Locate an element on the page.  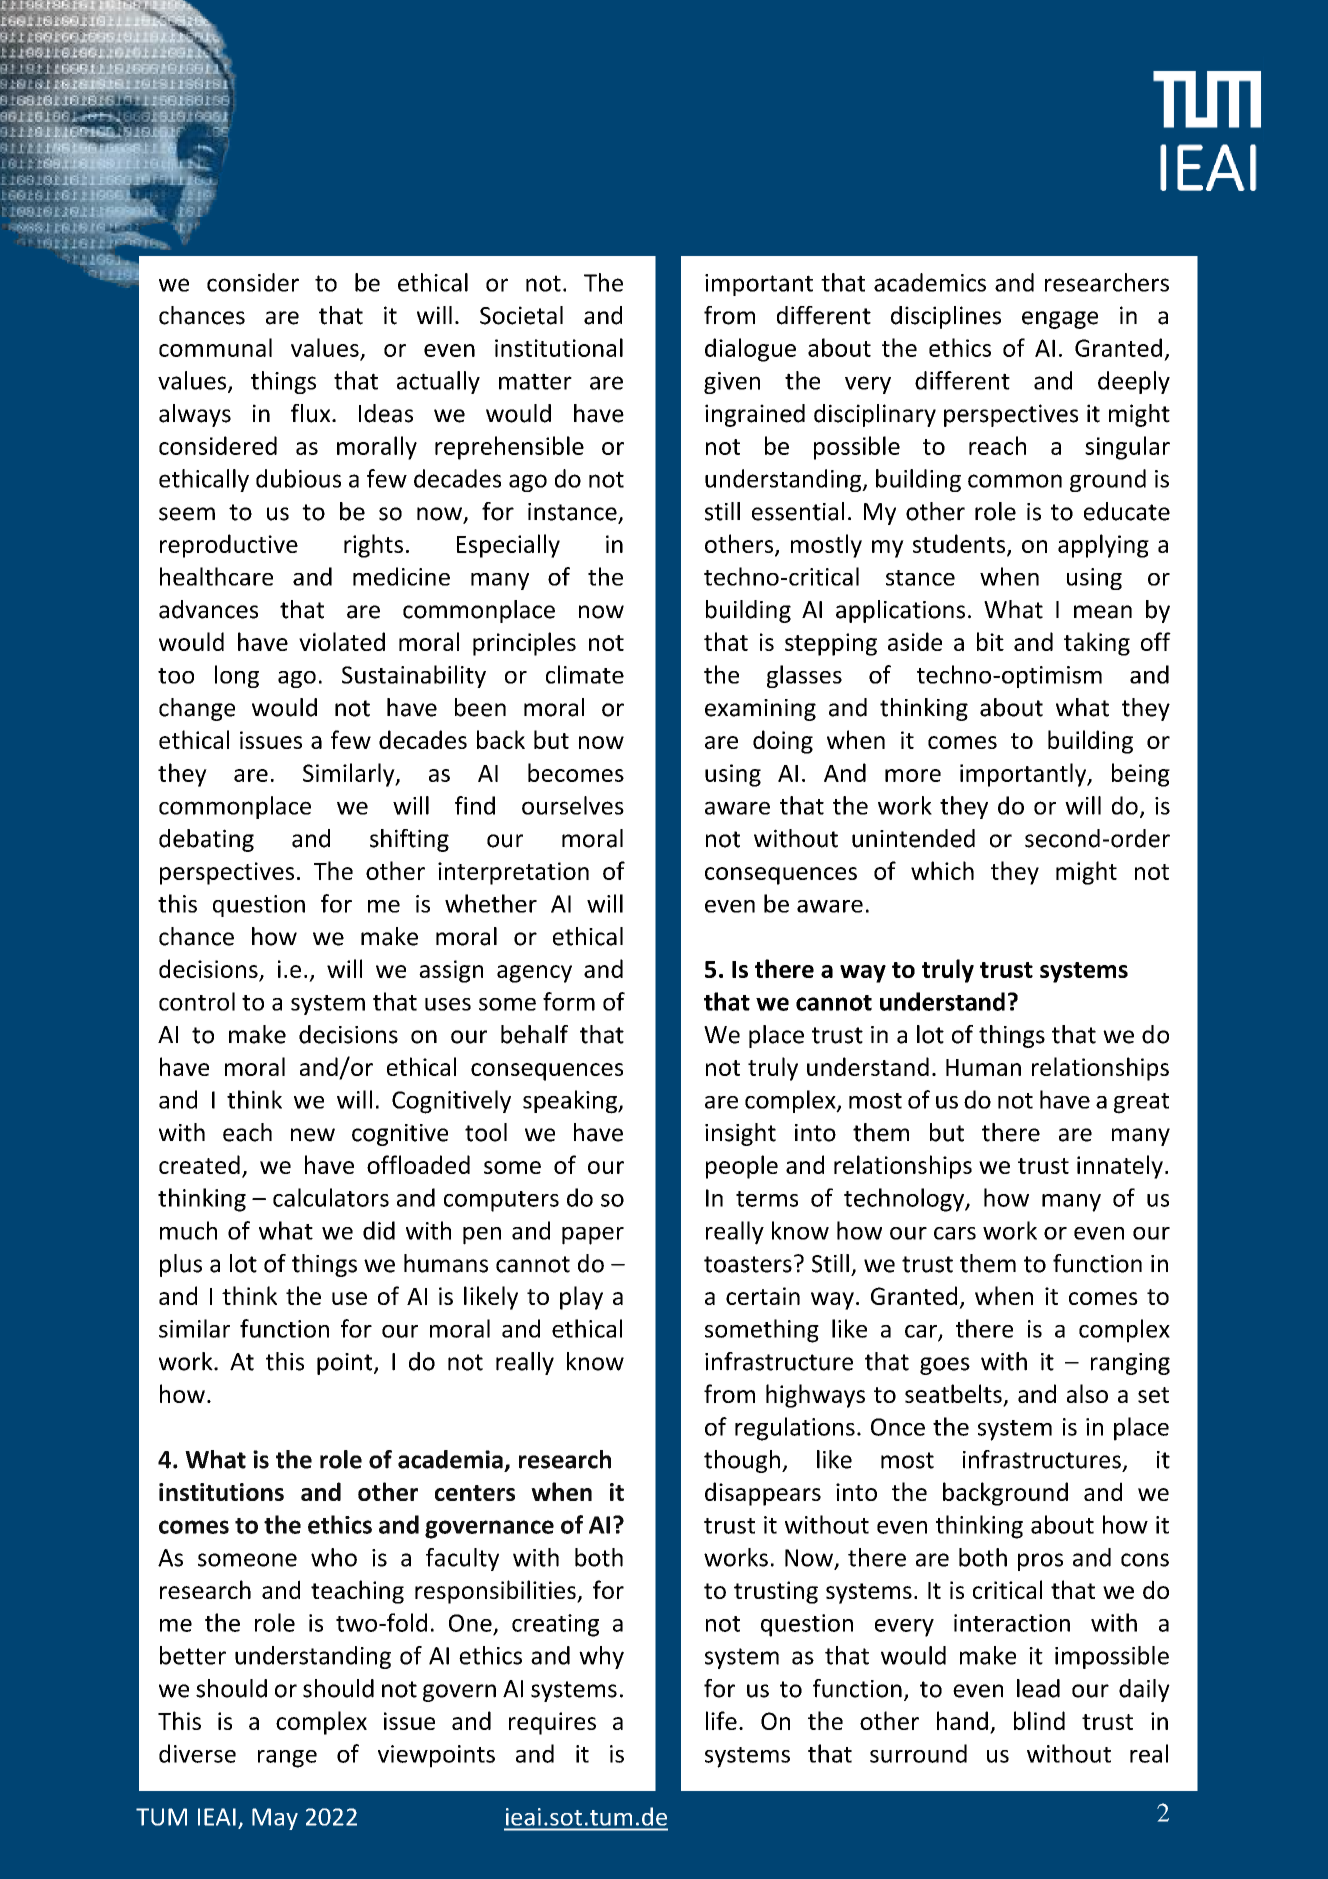
calculators is located at coordinates (331, 1197).
